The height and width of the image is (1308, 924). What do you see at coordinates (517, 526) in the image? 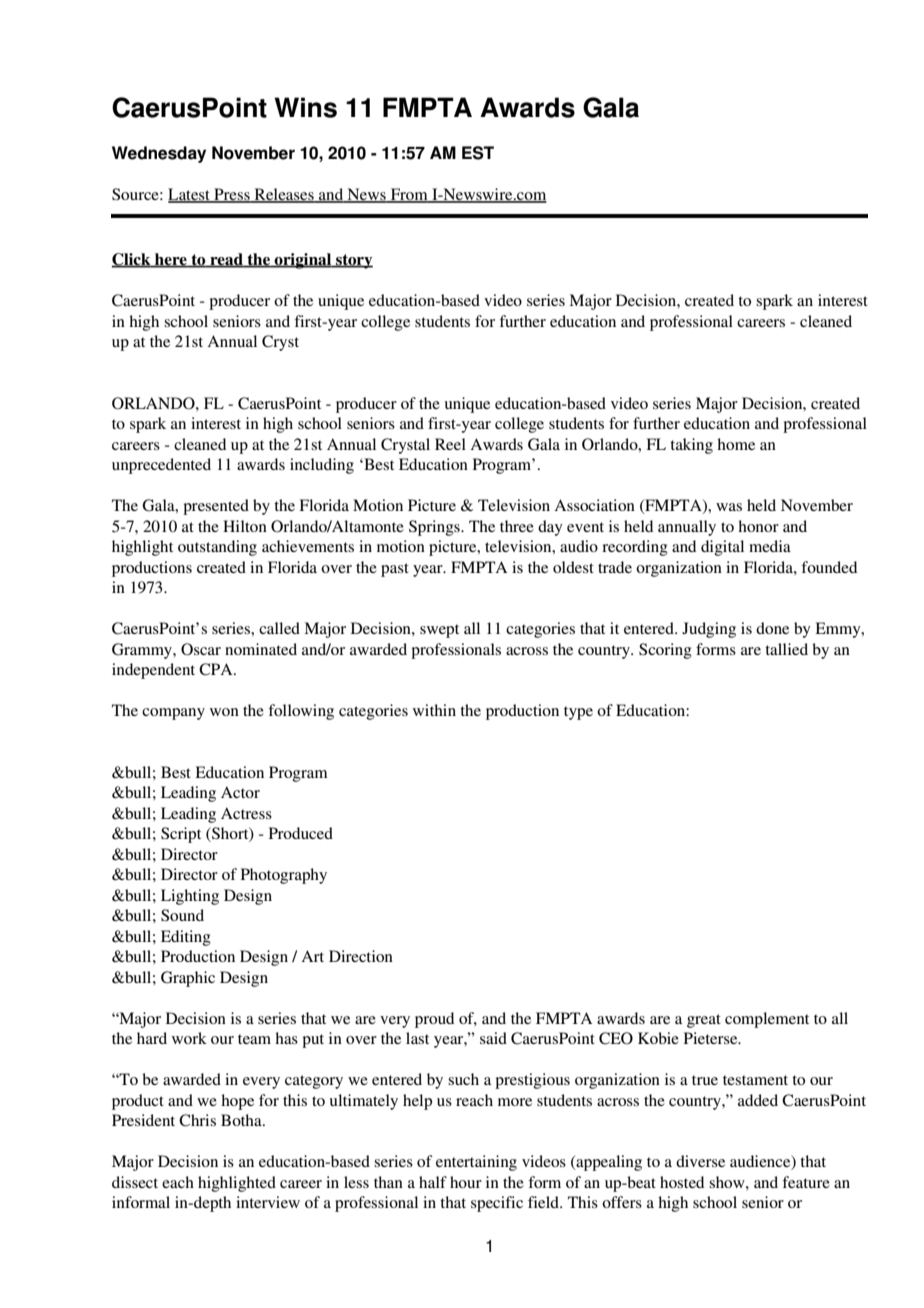
I see `three` at bounding box center [517, 526].
